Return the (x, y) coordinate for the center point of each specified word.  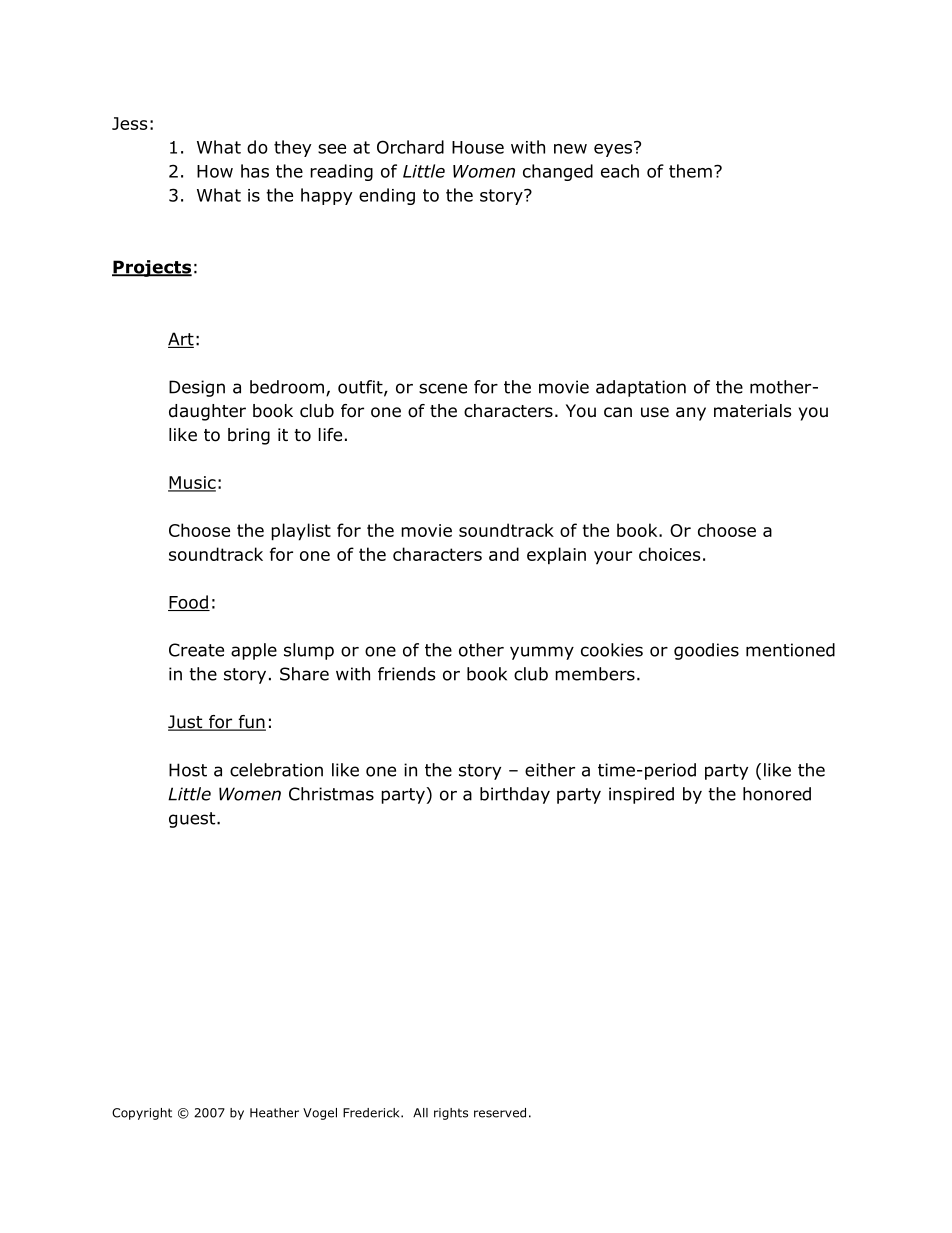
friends (407, 674)
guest (193, 820)
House (478, 147)
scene (443, 388)
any (691, 414)
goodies (706, 651)
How (215, 171)
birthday (515, 795)
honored (777, 794)
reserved (500, 1113)
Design (197, 388)
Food (189, 603)
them (690, 171)
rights (451, 1114)
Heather (274, 1113)
